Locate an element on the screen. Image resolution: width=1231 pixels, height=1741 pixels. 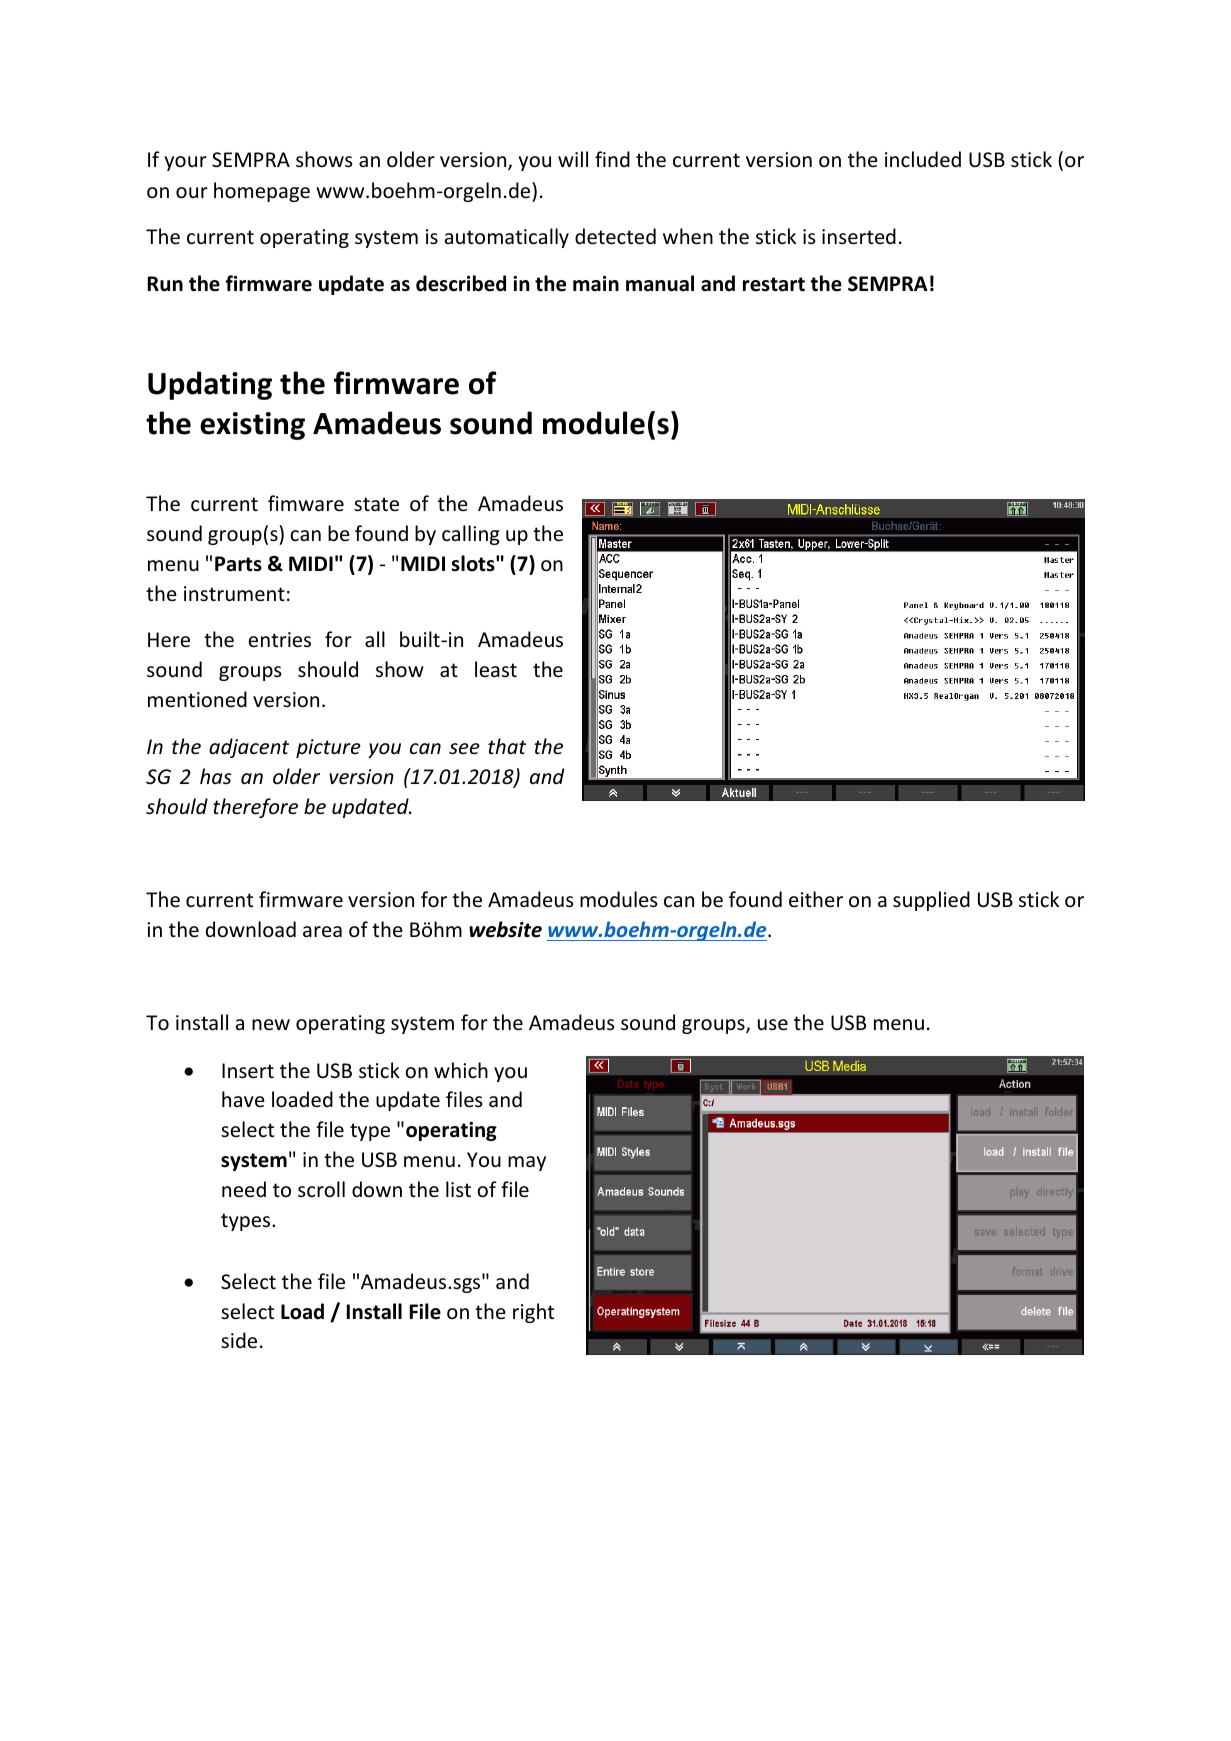
area is located at coordinates (322, 931).
